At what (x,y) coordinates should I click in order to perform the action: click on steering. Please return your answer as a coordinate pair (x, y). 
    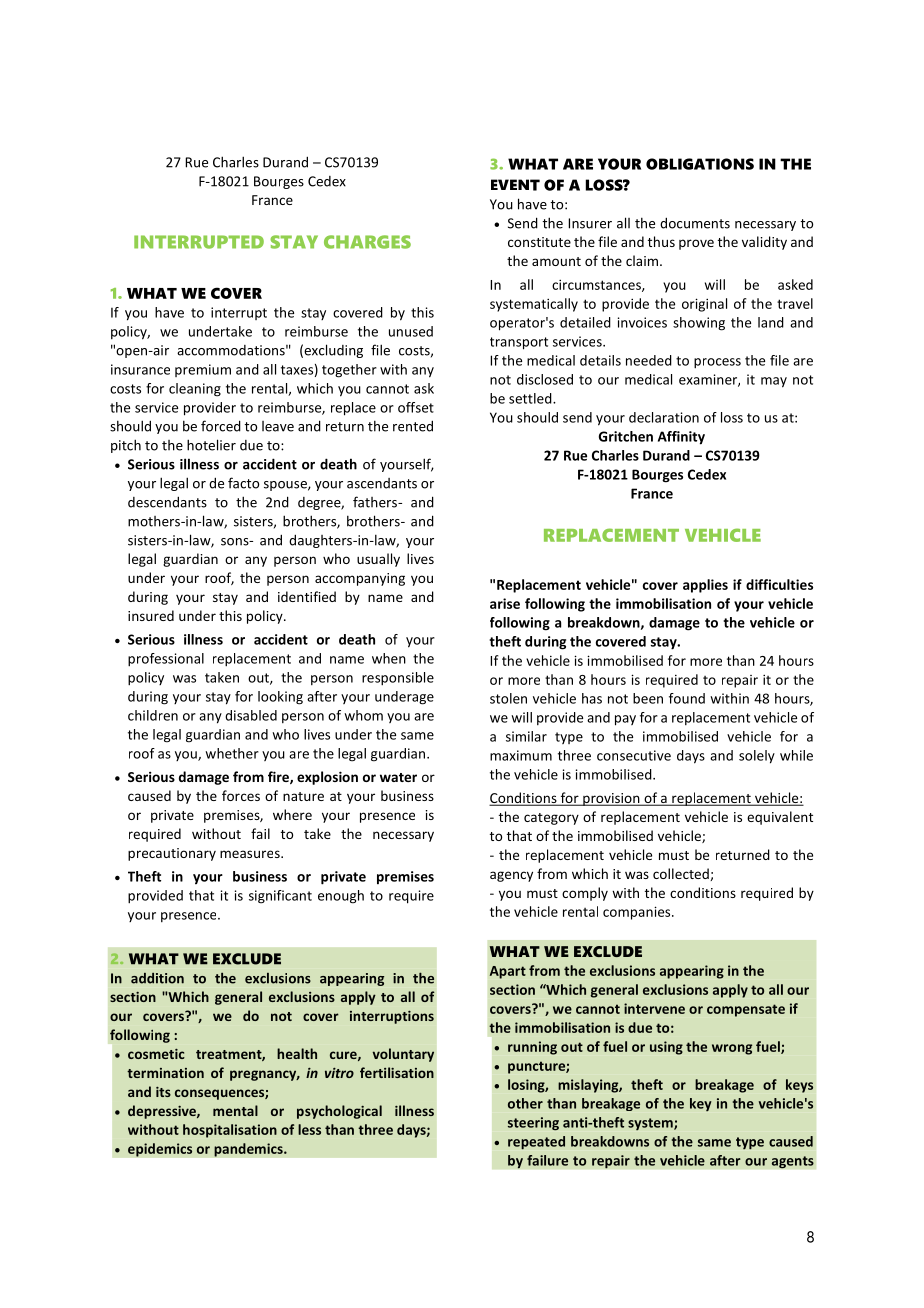
    Looking at the image, I should click on (533, 1123).
